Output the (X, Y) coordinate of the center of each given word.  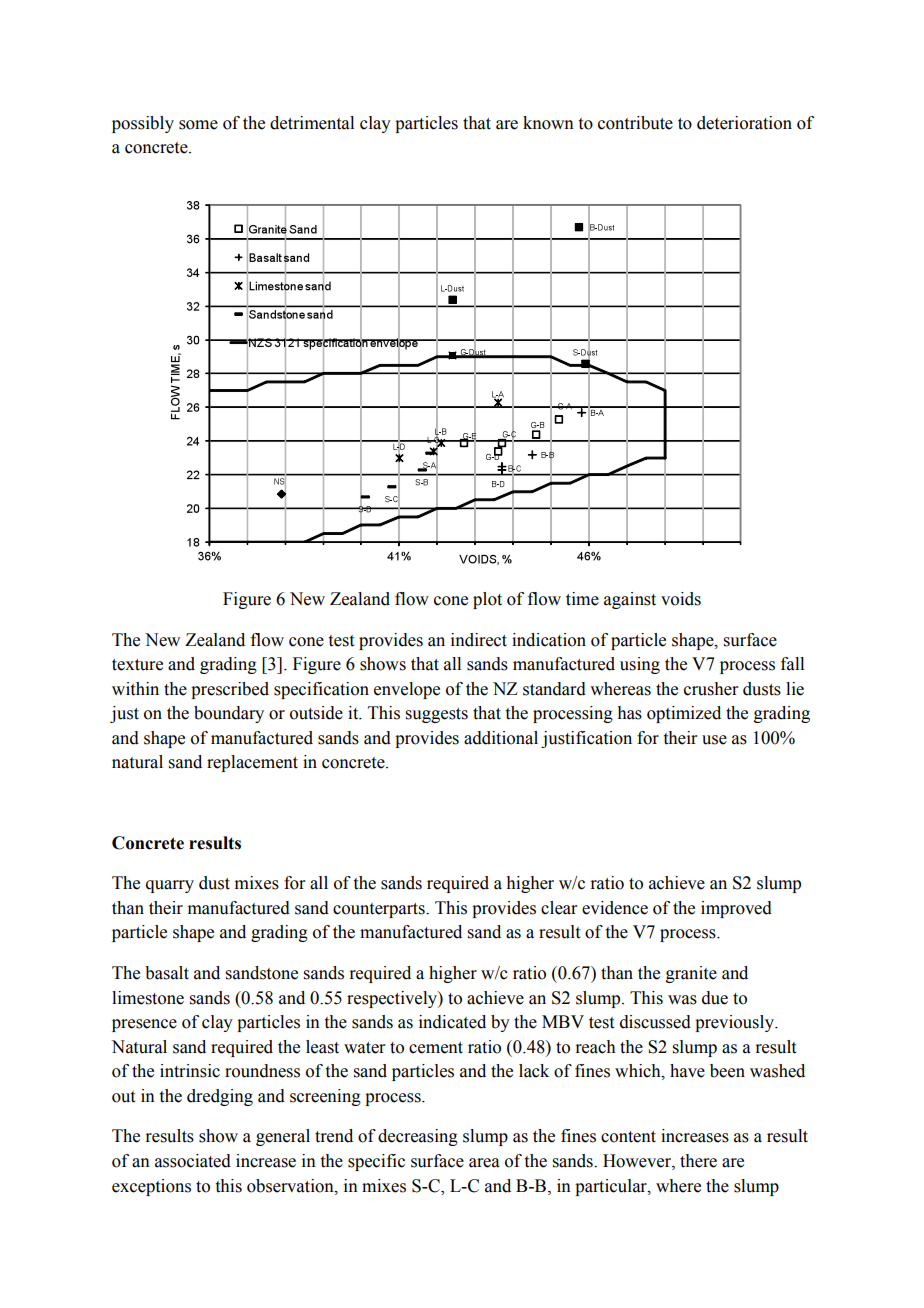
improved (736, 909)
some (198, 125)
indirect (479, 640)
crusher (711, 689)
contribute (635, 123)
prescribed (230, 690)
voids (681, 599)
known (548, 123)
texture (137, 665)
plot (487, 600)
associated (193, 1161)
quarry (170, 886)
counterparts (380, 910)
